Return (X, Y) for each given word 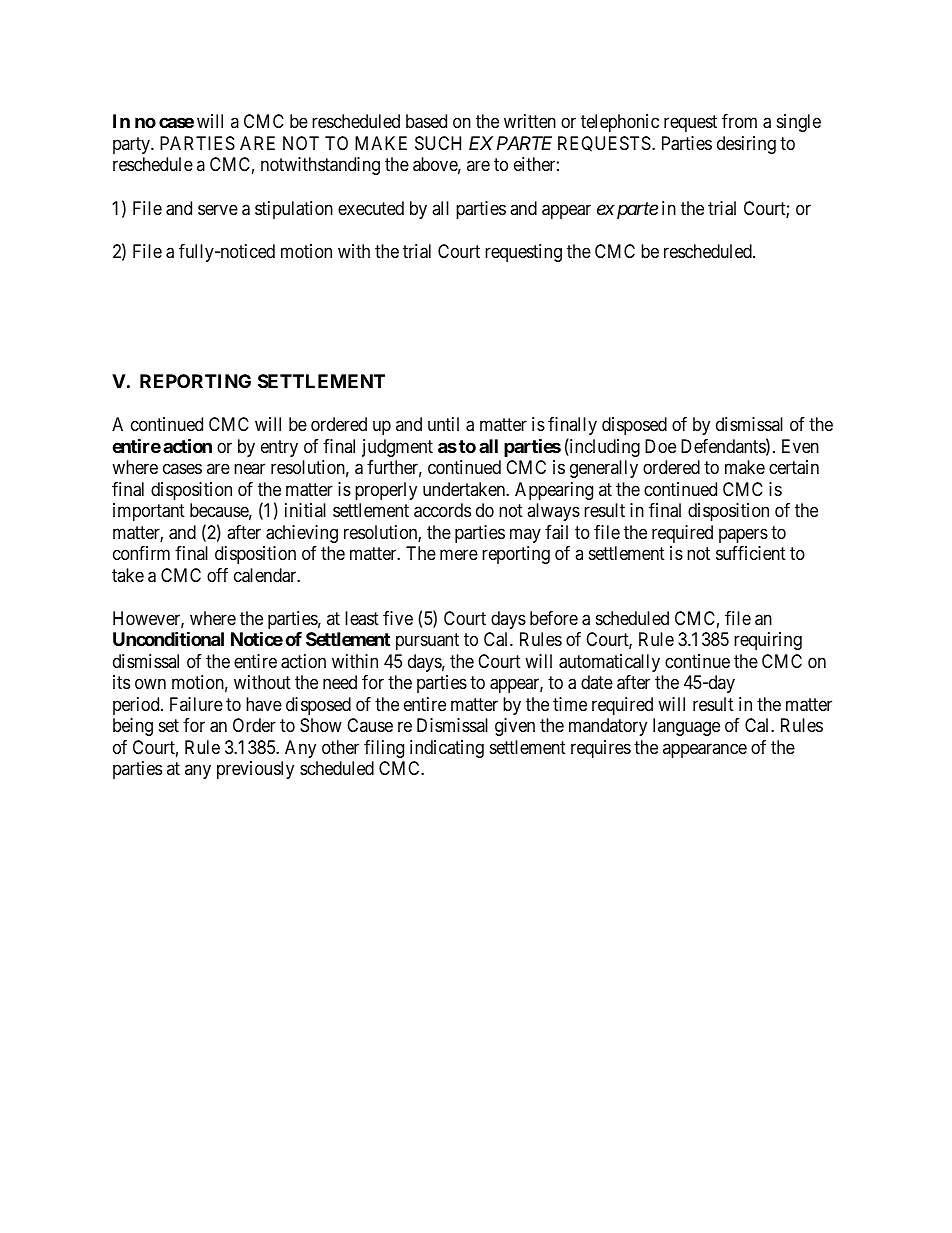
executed (371, 208)
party (132, 145)
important (149, 512)
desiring (746, 145)
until (443, 424)
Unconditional (168, 638)
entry (279, 448)
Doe (660, 446)
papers (743, 535)
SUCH (438, 143)
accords (442, 510)
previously (255, 770)
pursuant (427, 642)
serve (218, 209)
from (739, 121)
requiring (768, 641)
